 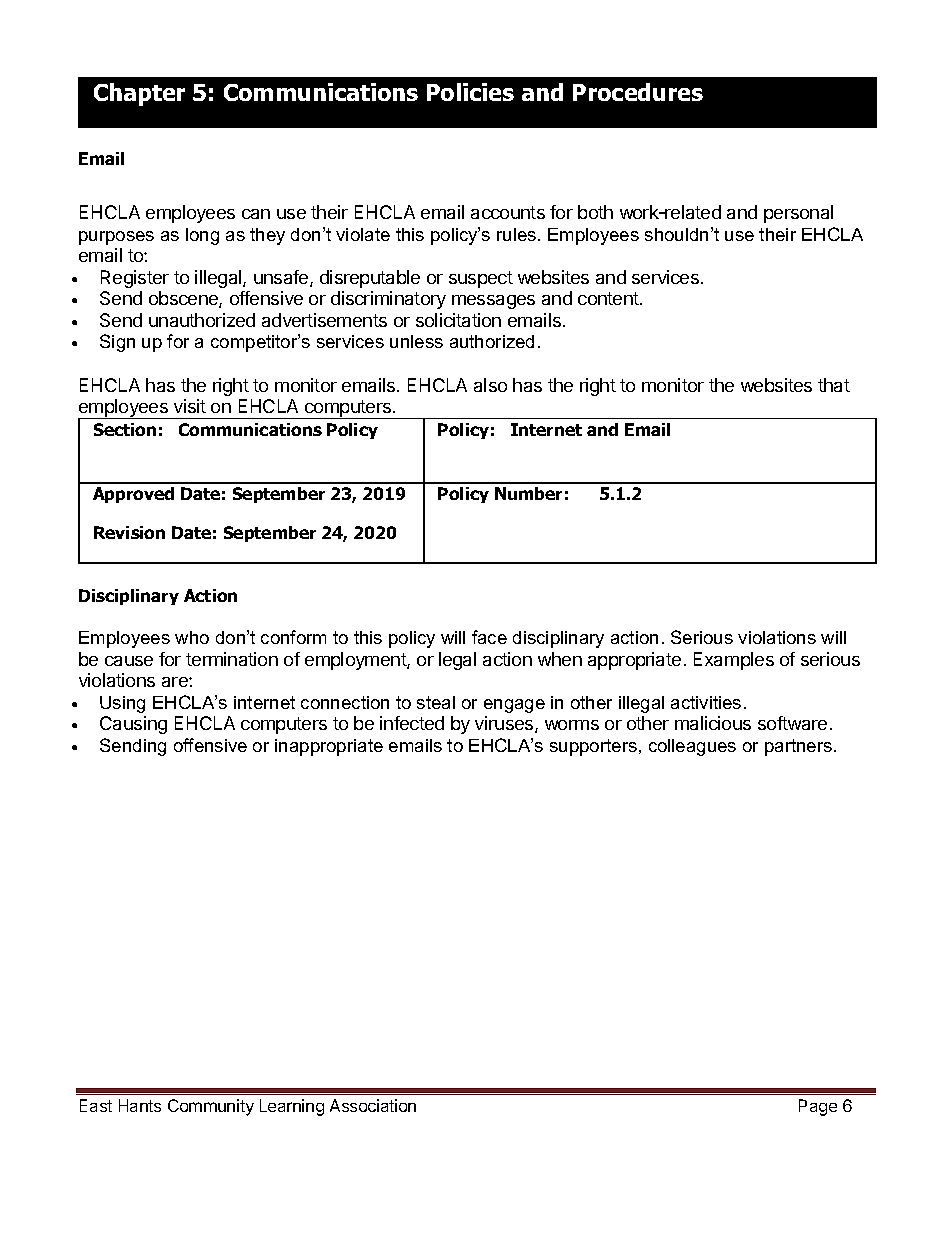 I want to click on Policies, so click(x=470, y=92).
